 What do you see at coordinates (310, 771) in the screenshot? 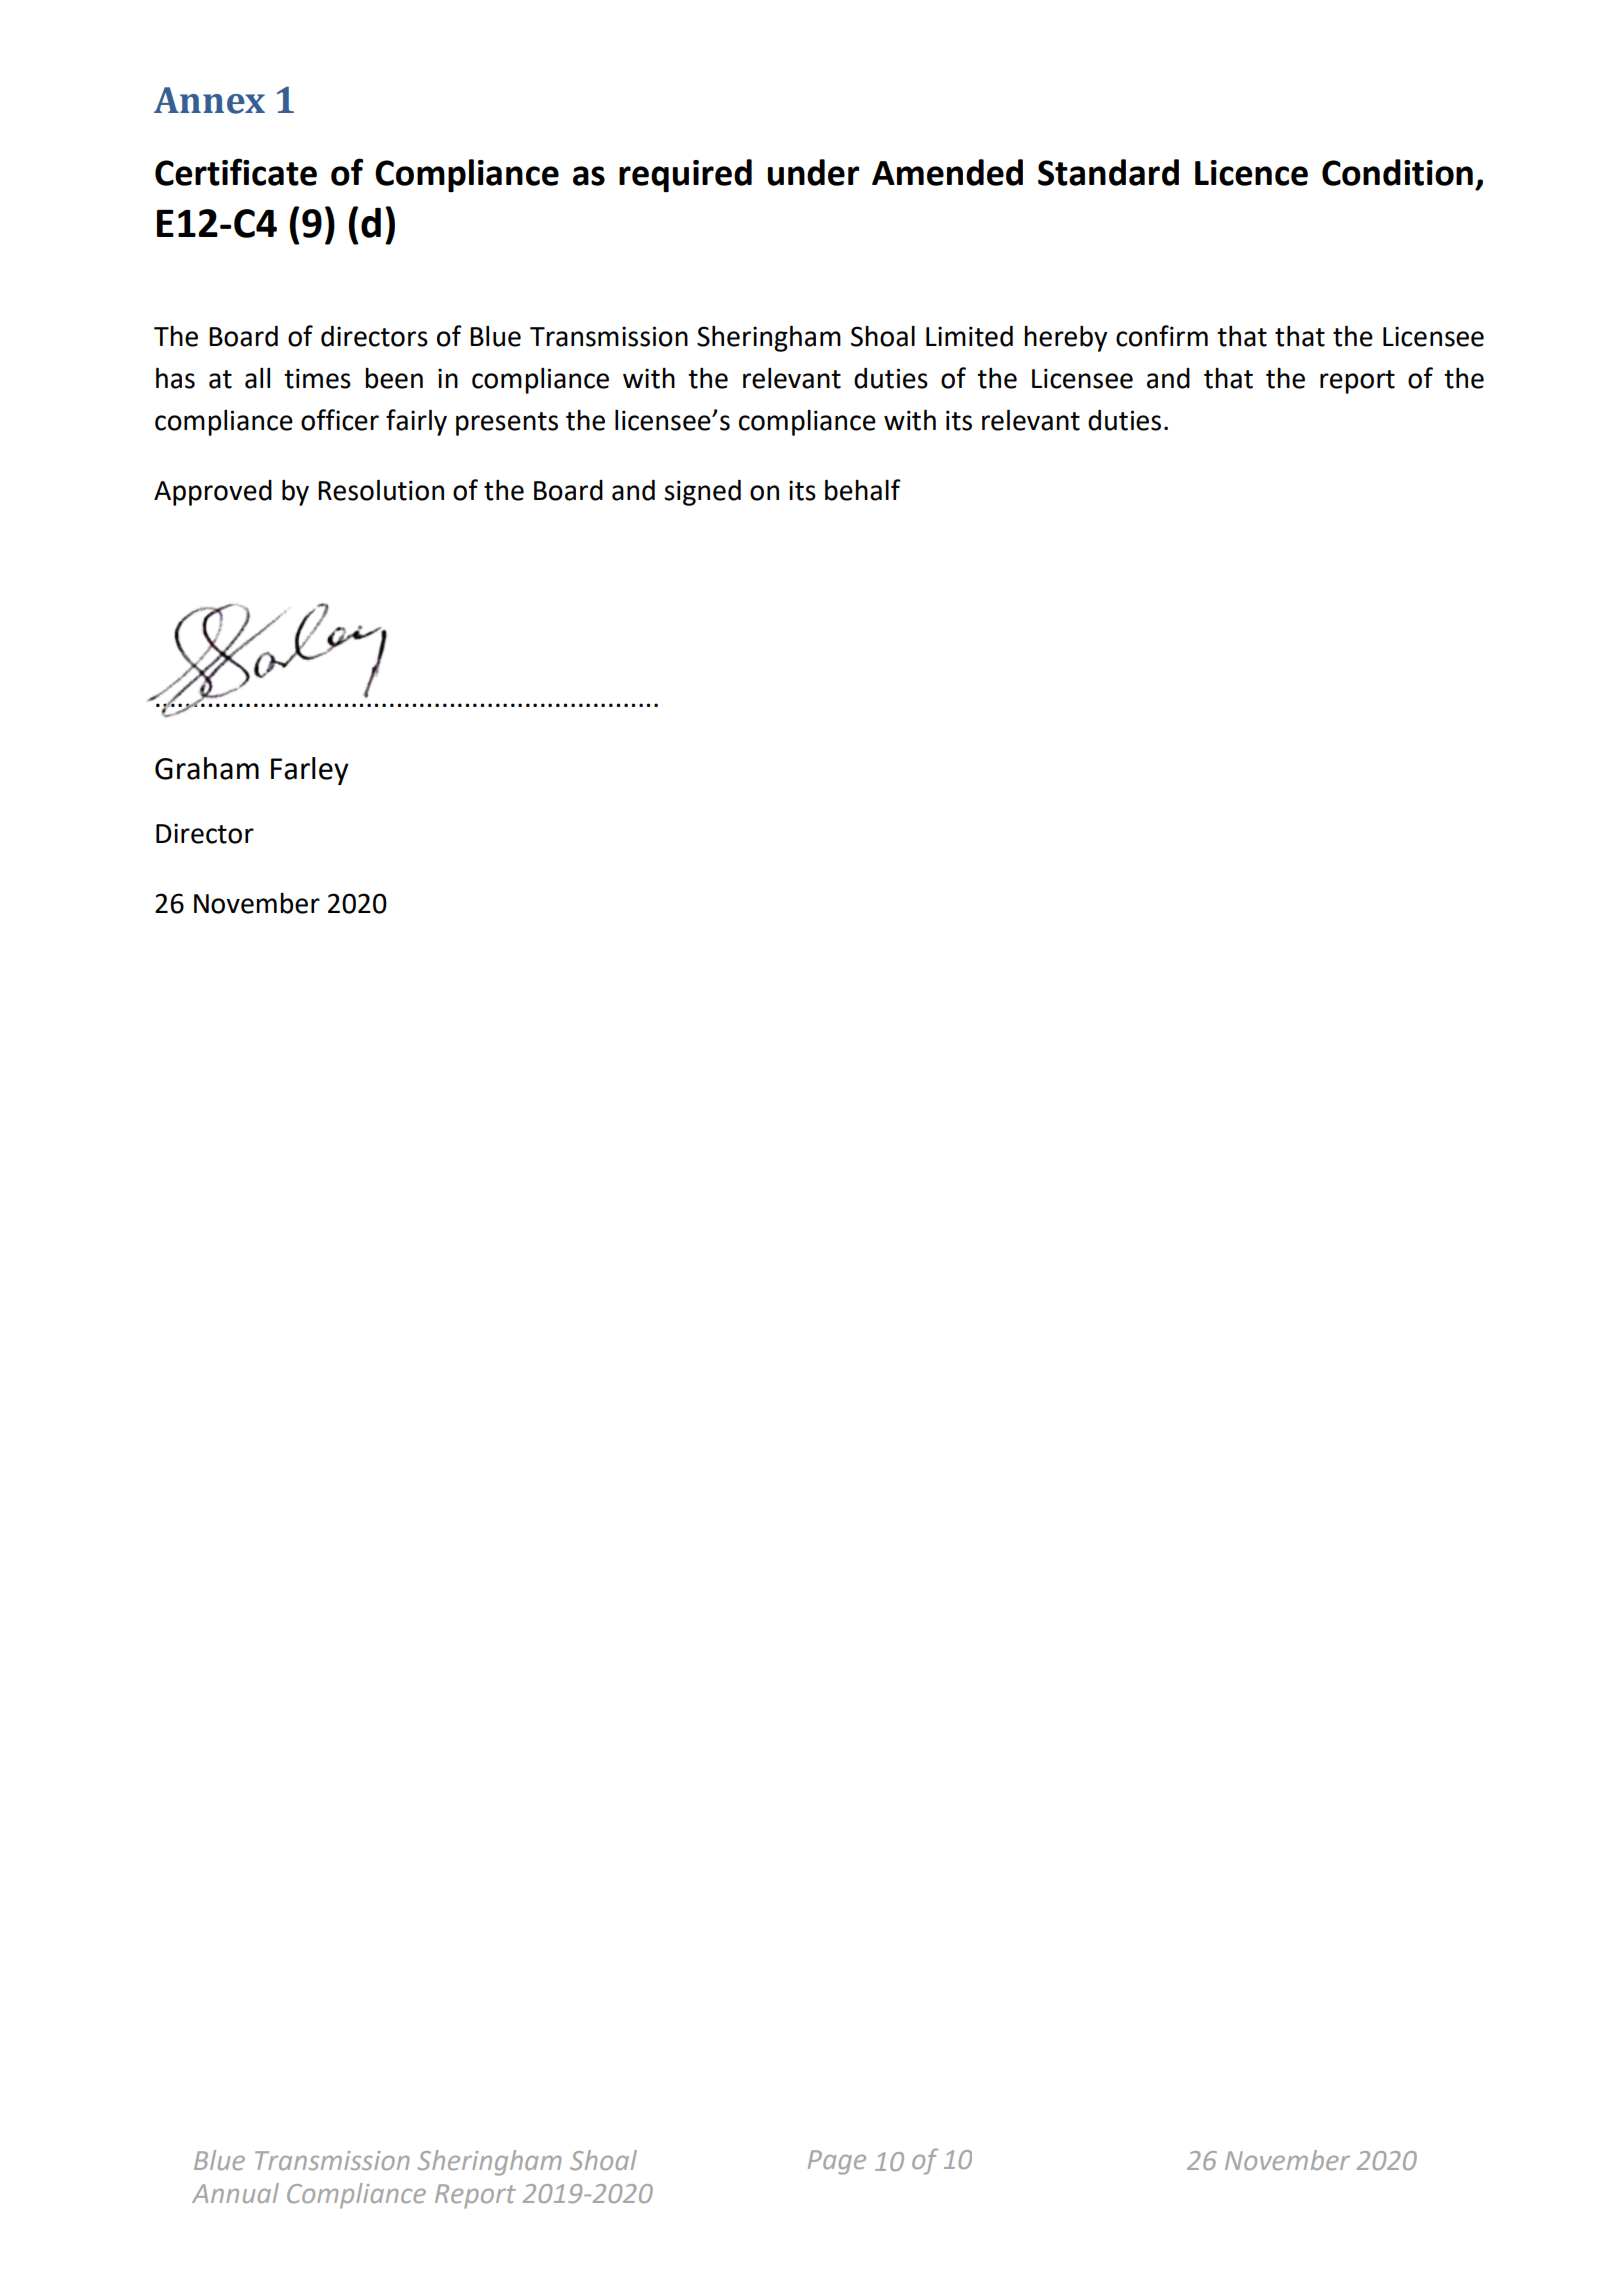
I see `Farley` at bounding box center [310, 771].
